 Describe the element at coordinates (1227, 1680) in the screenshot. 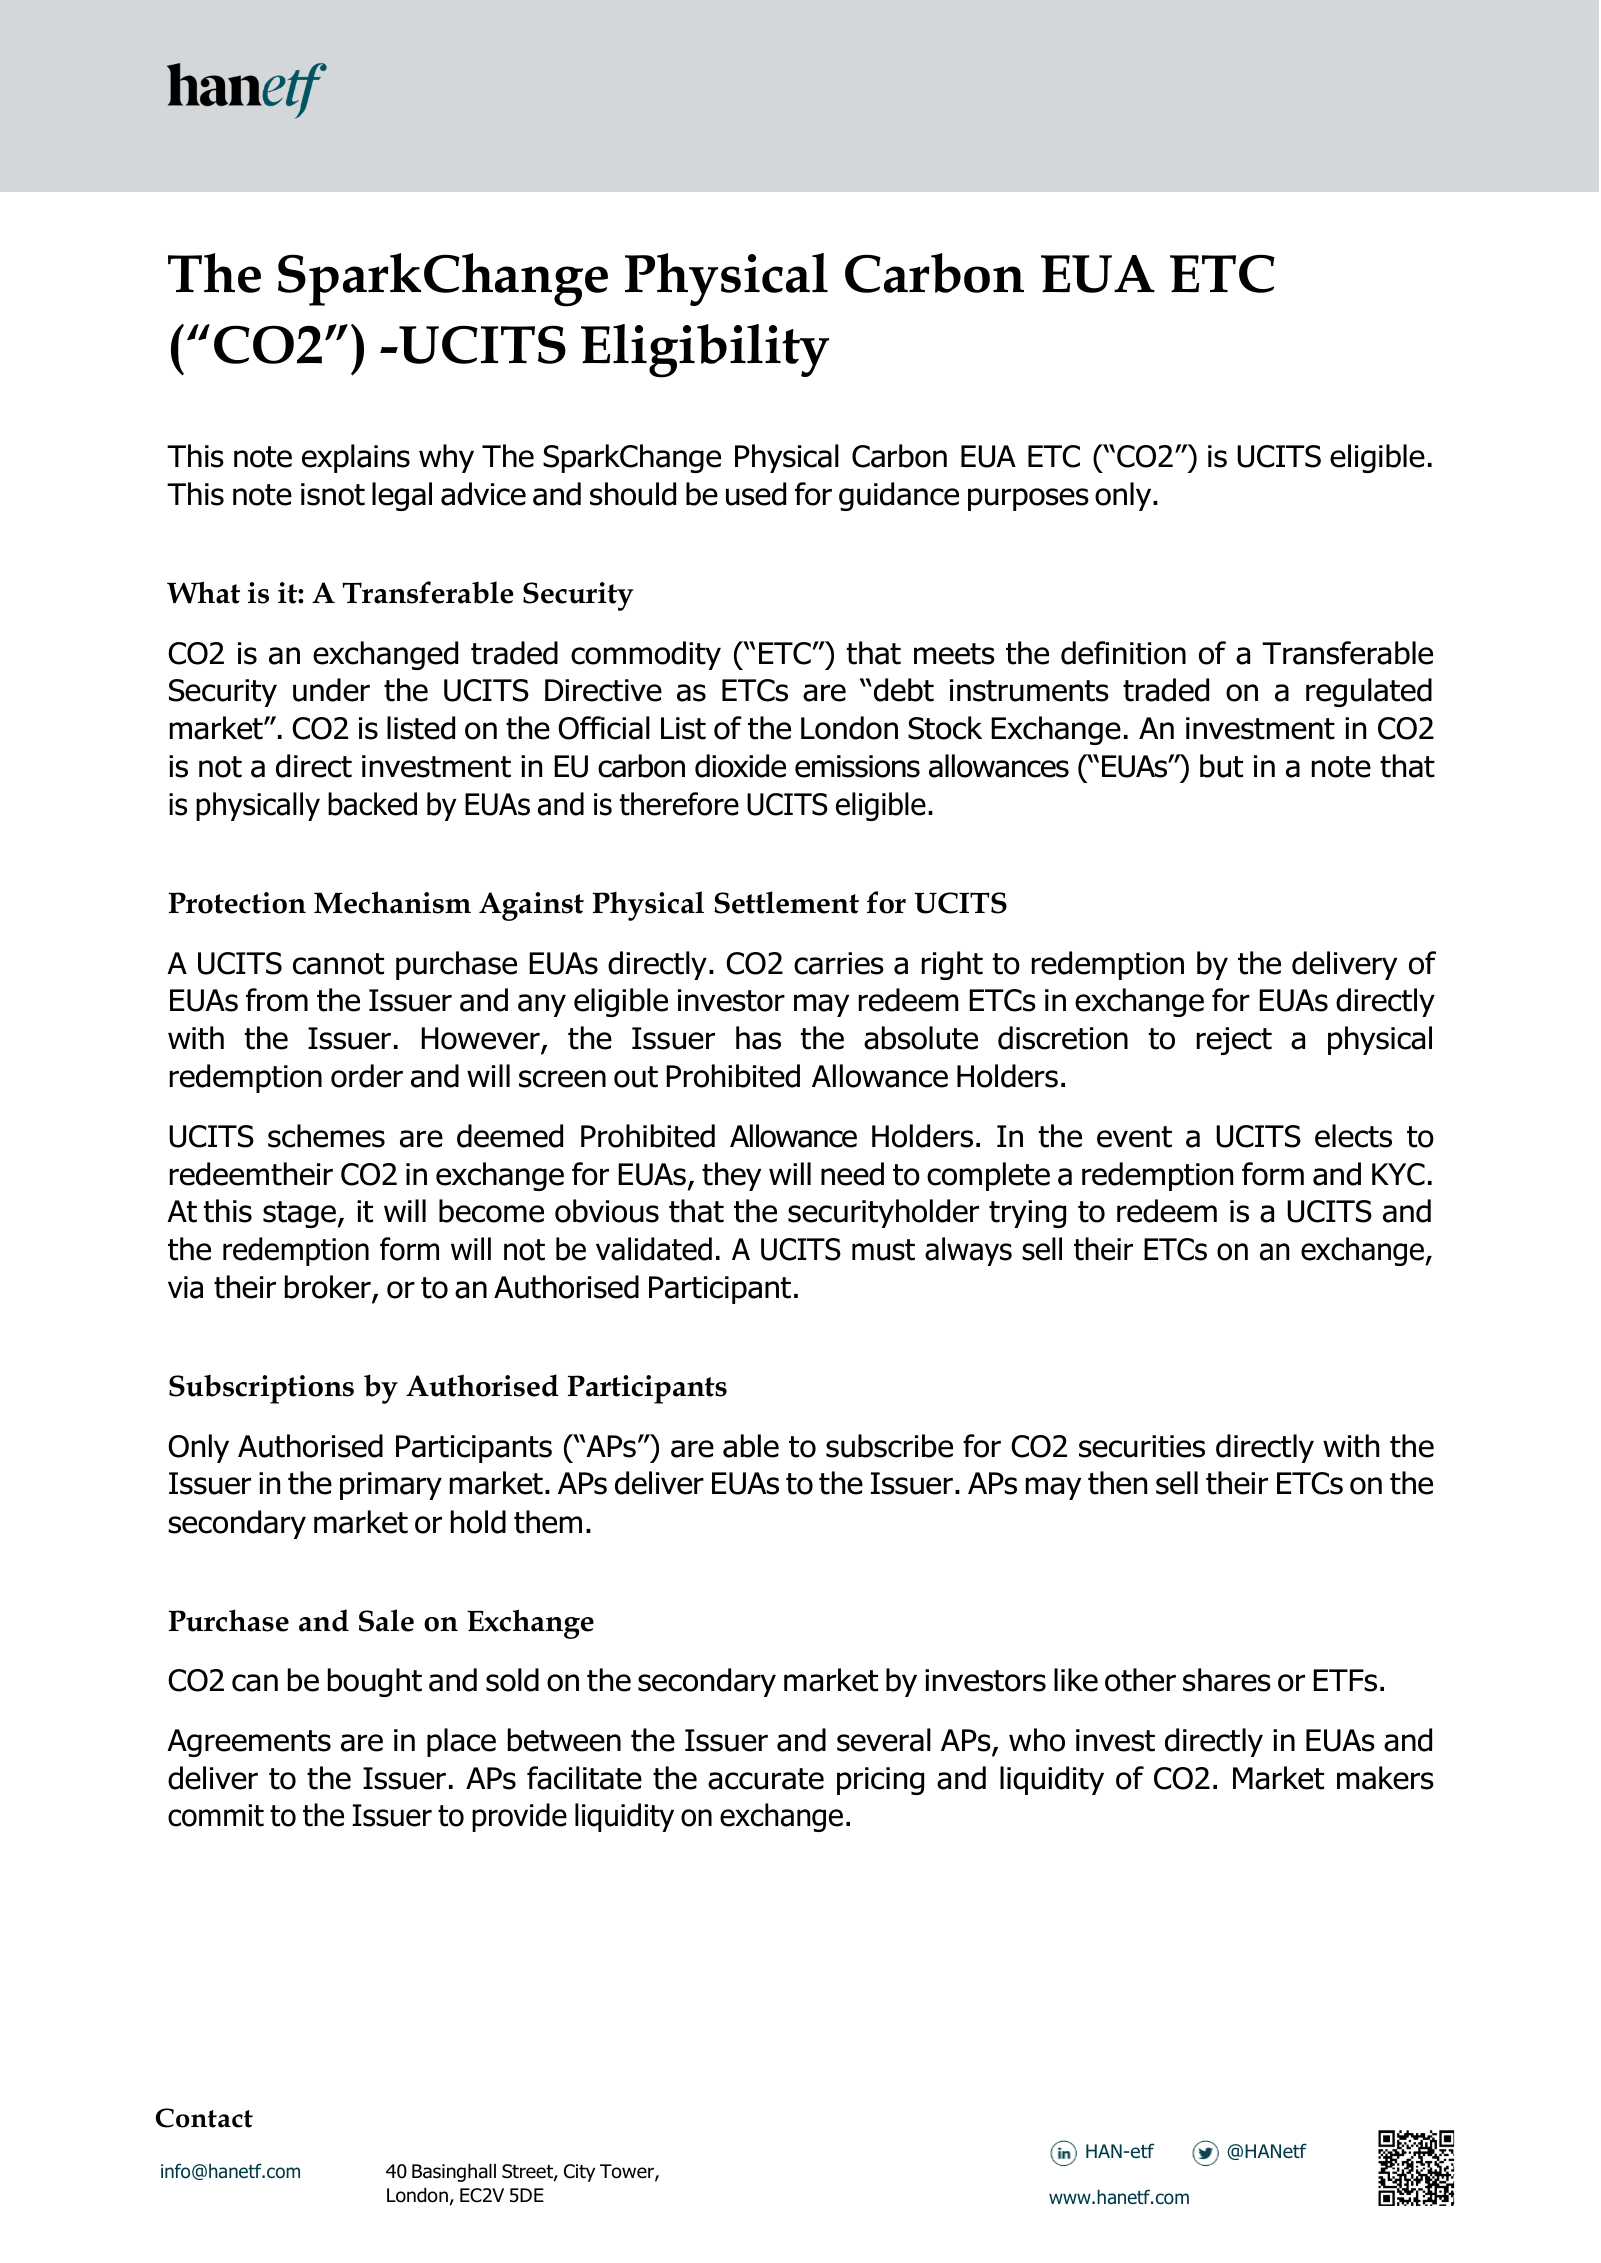

I see `shares` at that location.
